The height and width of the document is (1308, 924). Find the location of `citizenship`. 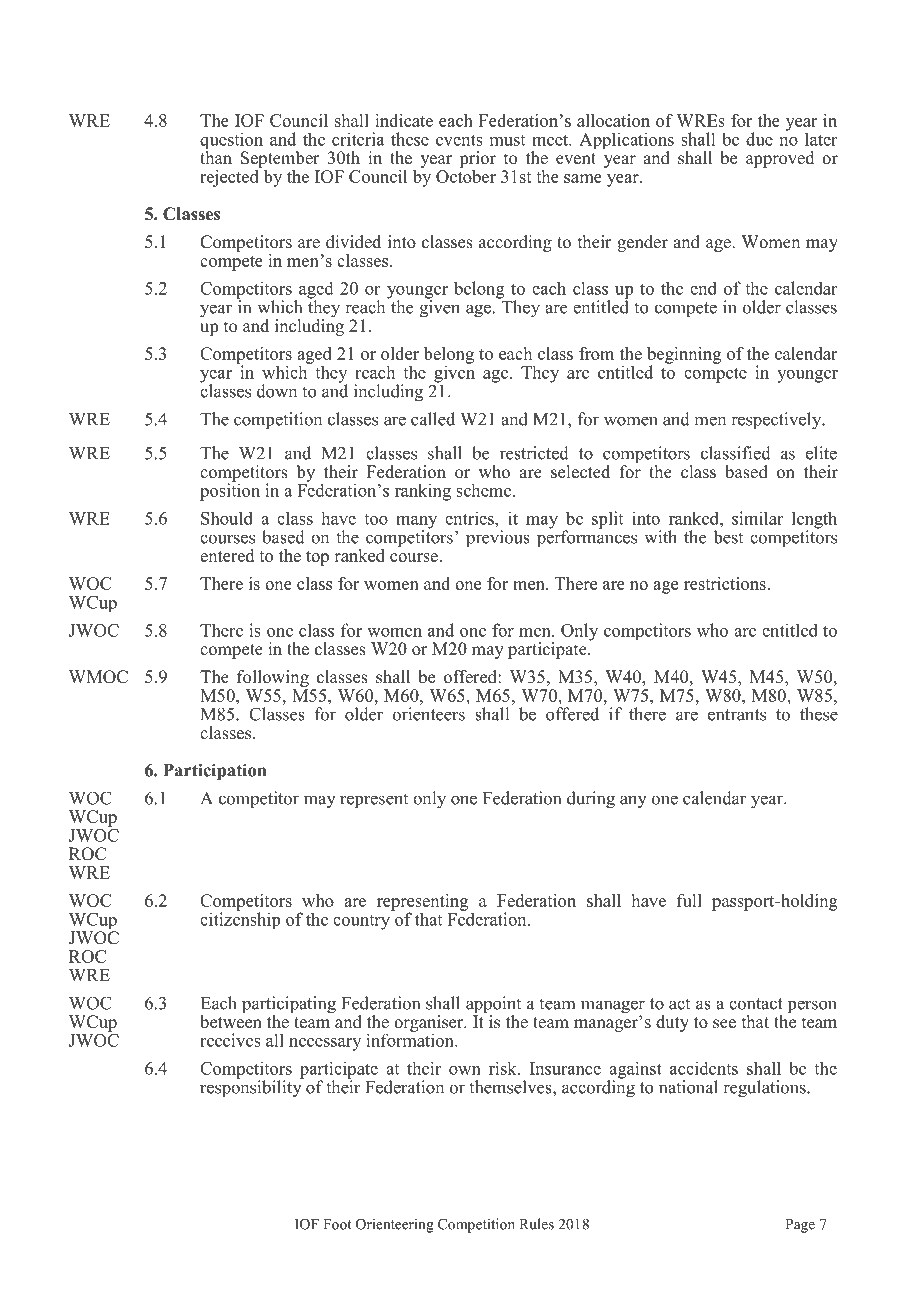

citizenship is located at coordinates (240, 919).
